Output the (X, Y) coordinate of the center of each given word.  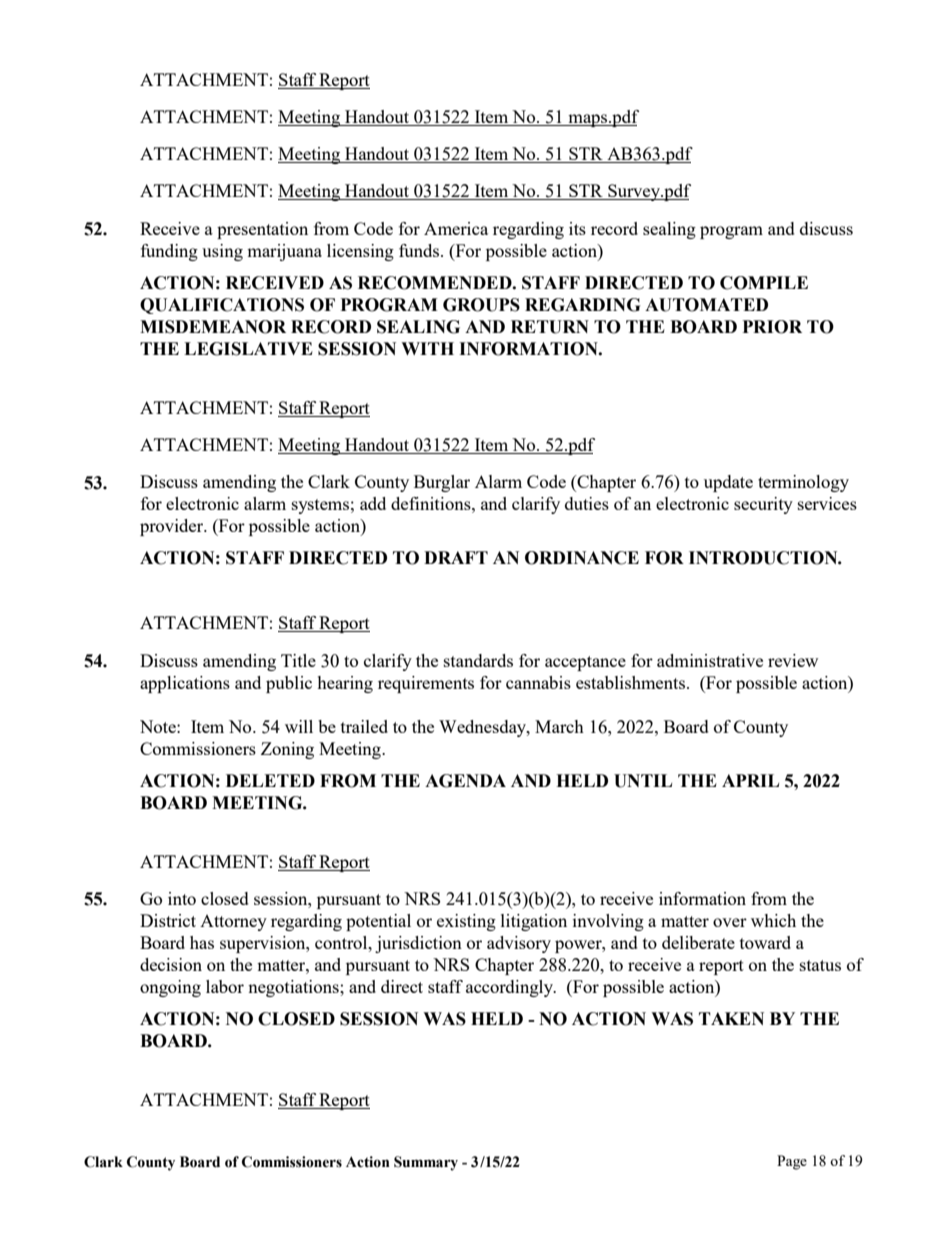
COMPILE (764, 283)
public (289, 684)
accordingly (511, 988)
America (456, 228)
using (222, 252)
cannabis (538, 682)
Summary (426, 1163)
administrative (710, 660)
